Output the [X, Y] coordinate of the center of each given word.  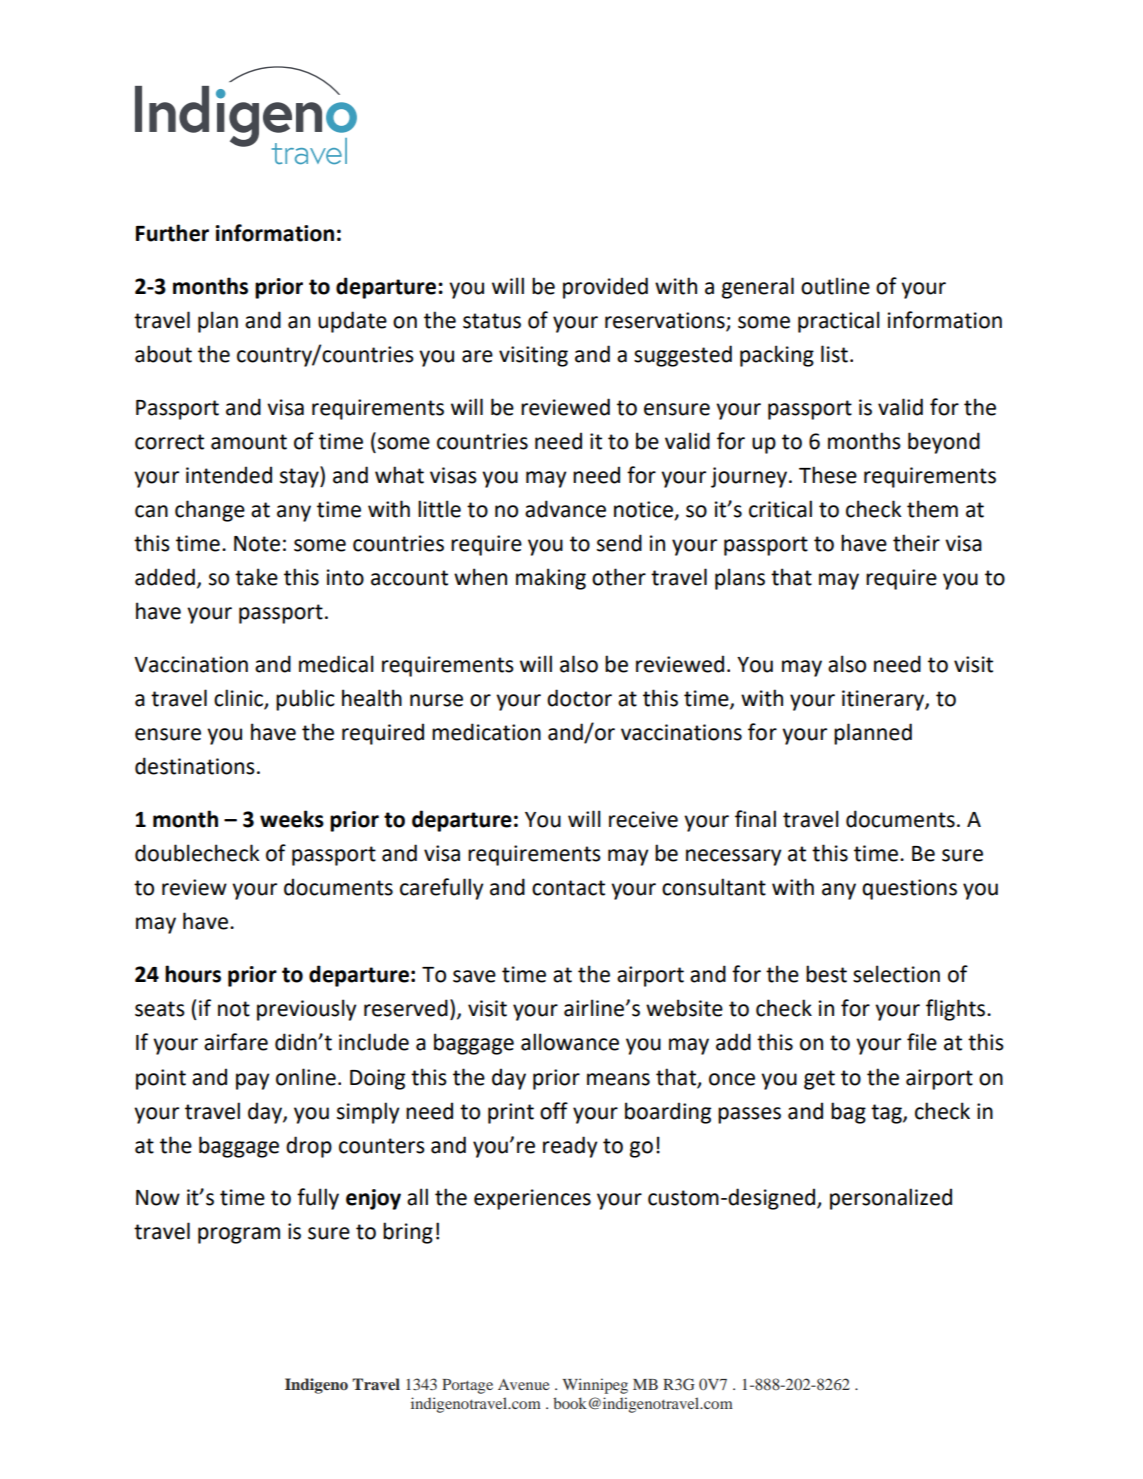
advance [565, 509]
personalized [891, 1199]
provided [605, 288]
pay [253, 1081]
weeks [292, 819]
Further [172, 233]
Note [257, 544]
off [554, 1111]
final [755, 819]
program [239, 1235]
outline [835, 286]
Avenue [523, 1384]
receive [643, 819]
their [916, 543]
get [819, 1080]
